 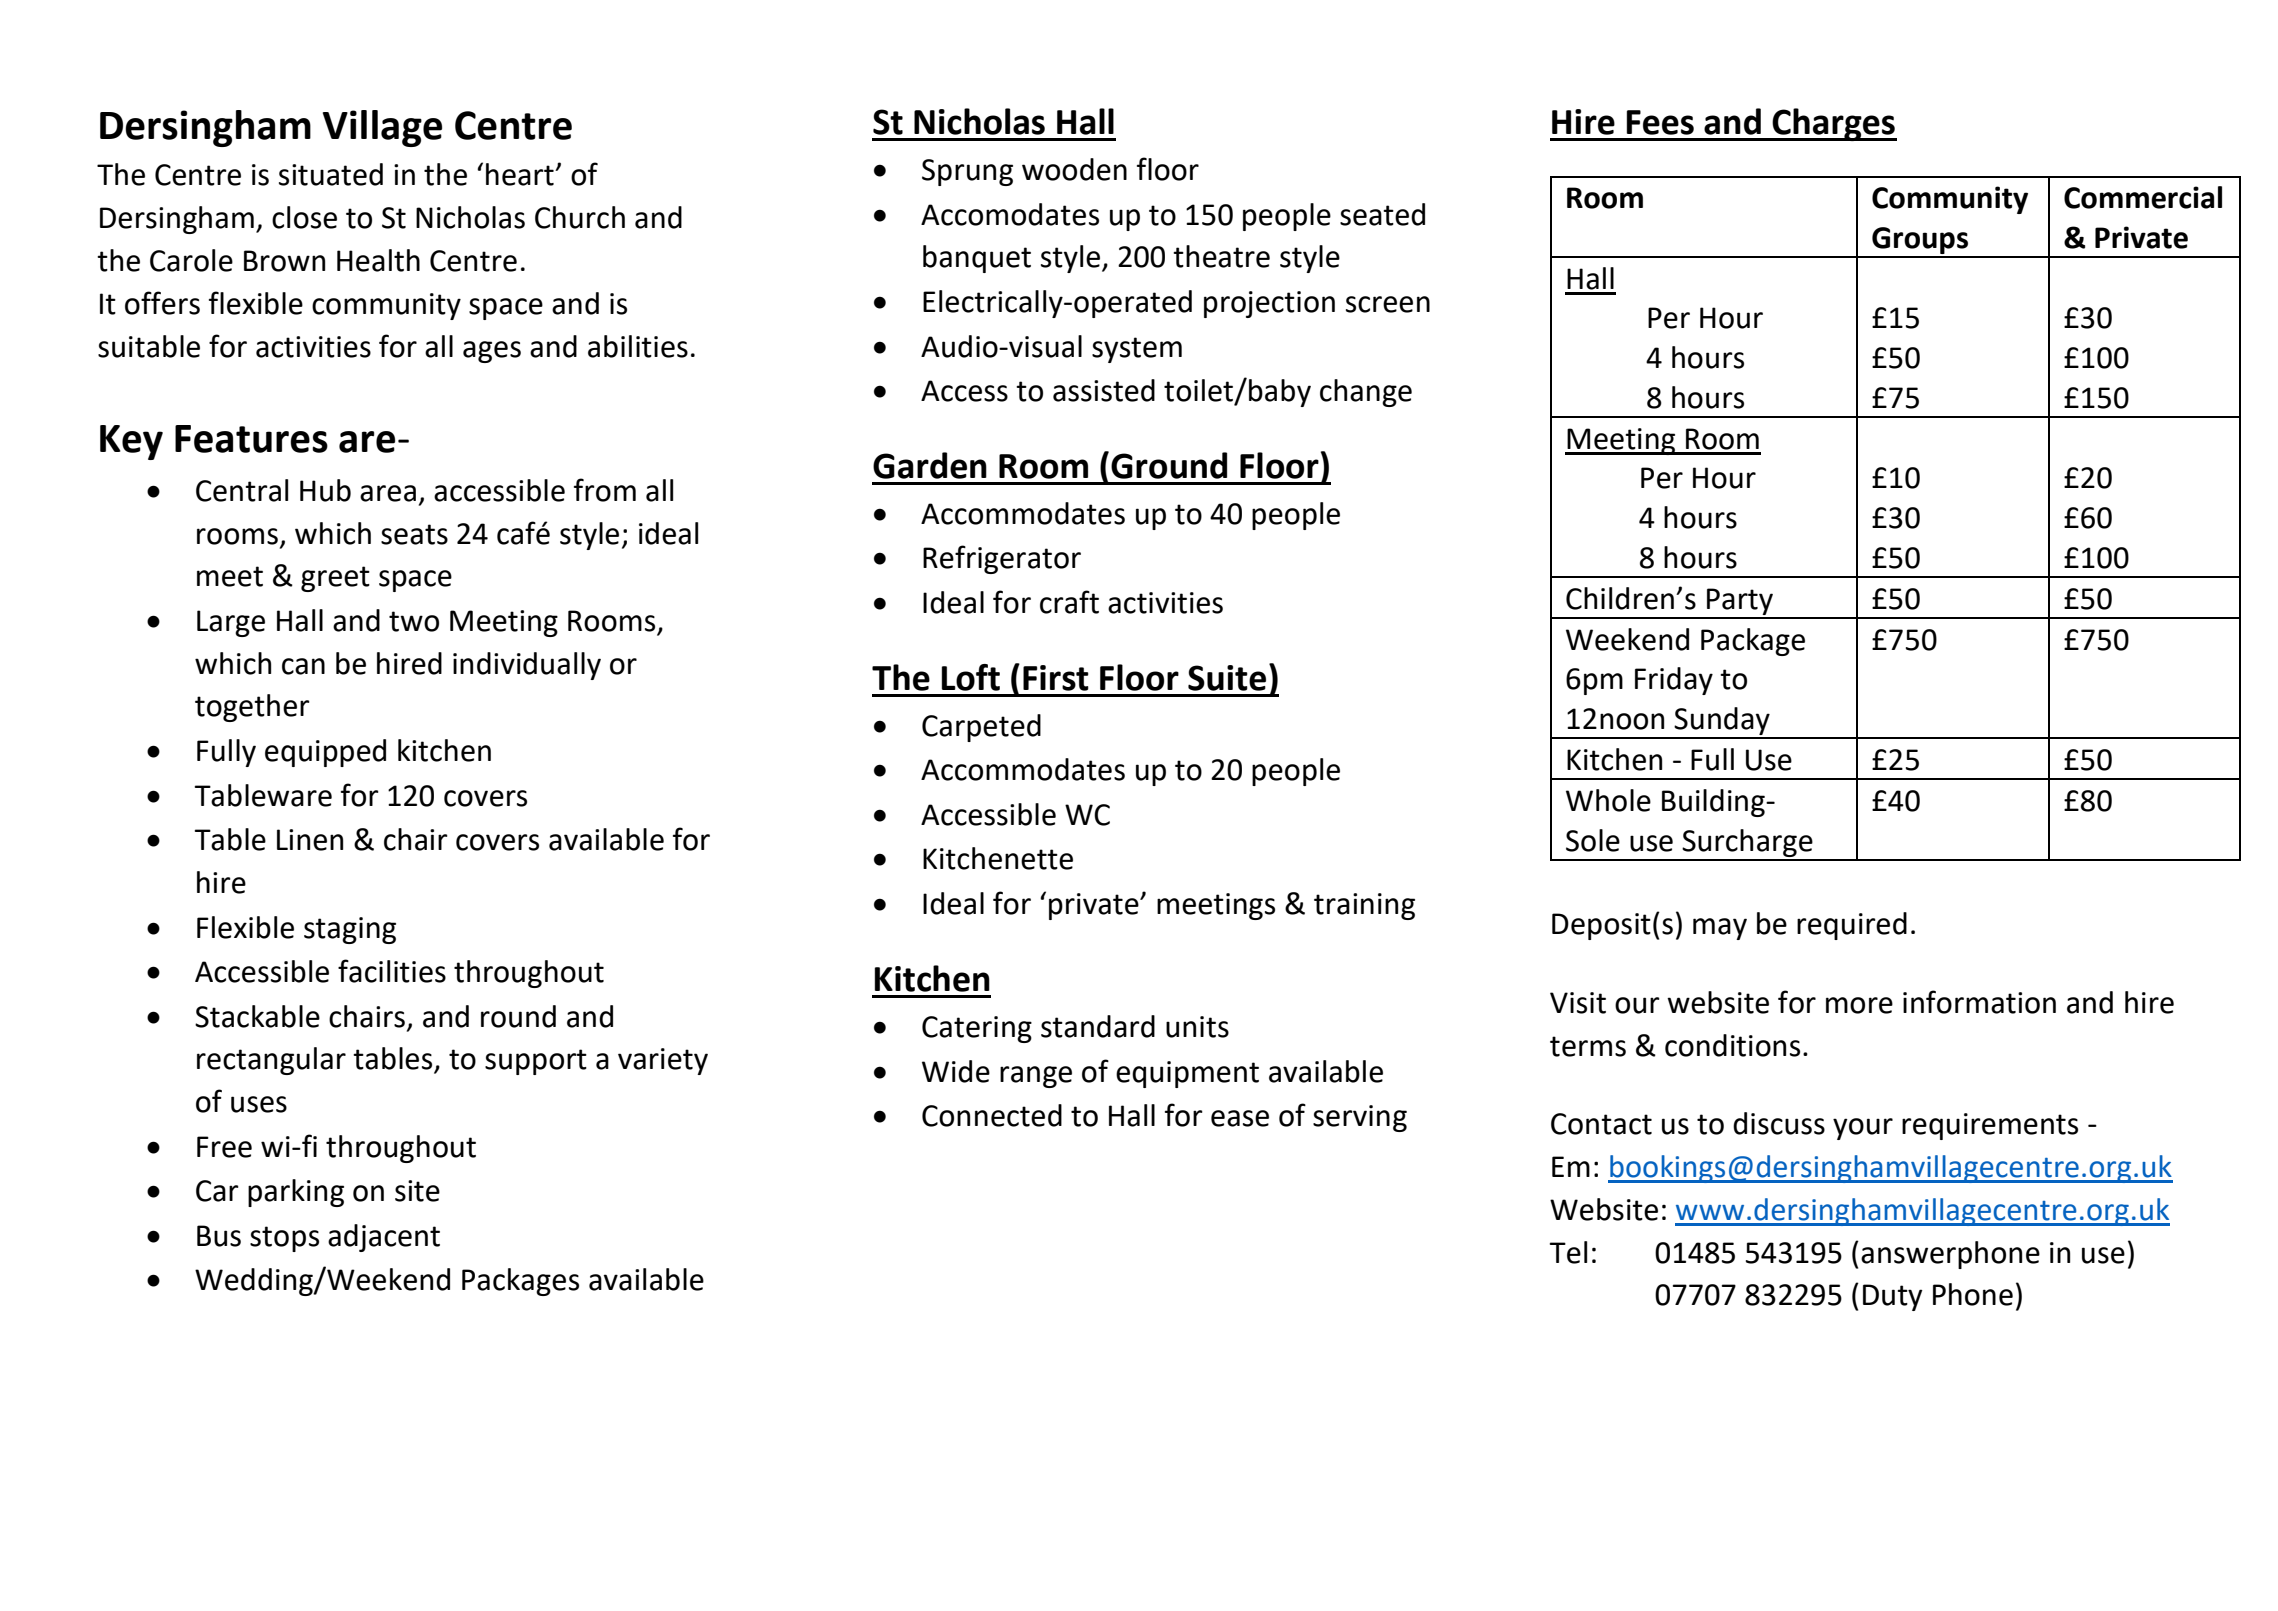 What do you see at coordinates (331, 174) in the screenshot?
I see `situated` at bounding box center [331, 174].
